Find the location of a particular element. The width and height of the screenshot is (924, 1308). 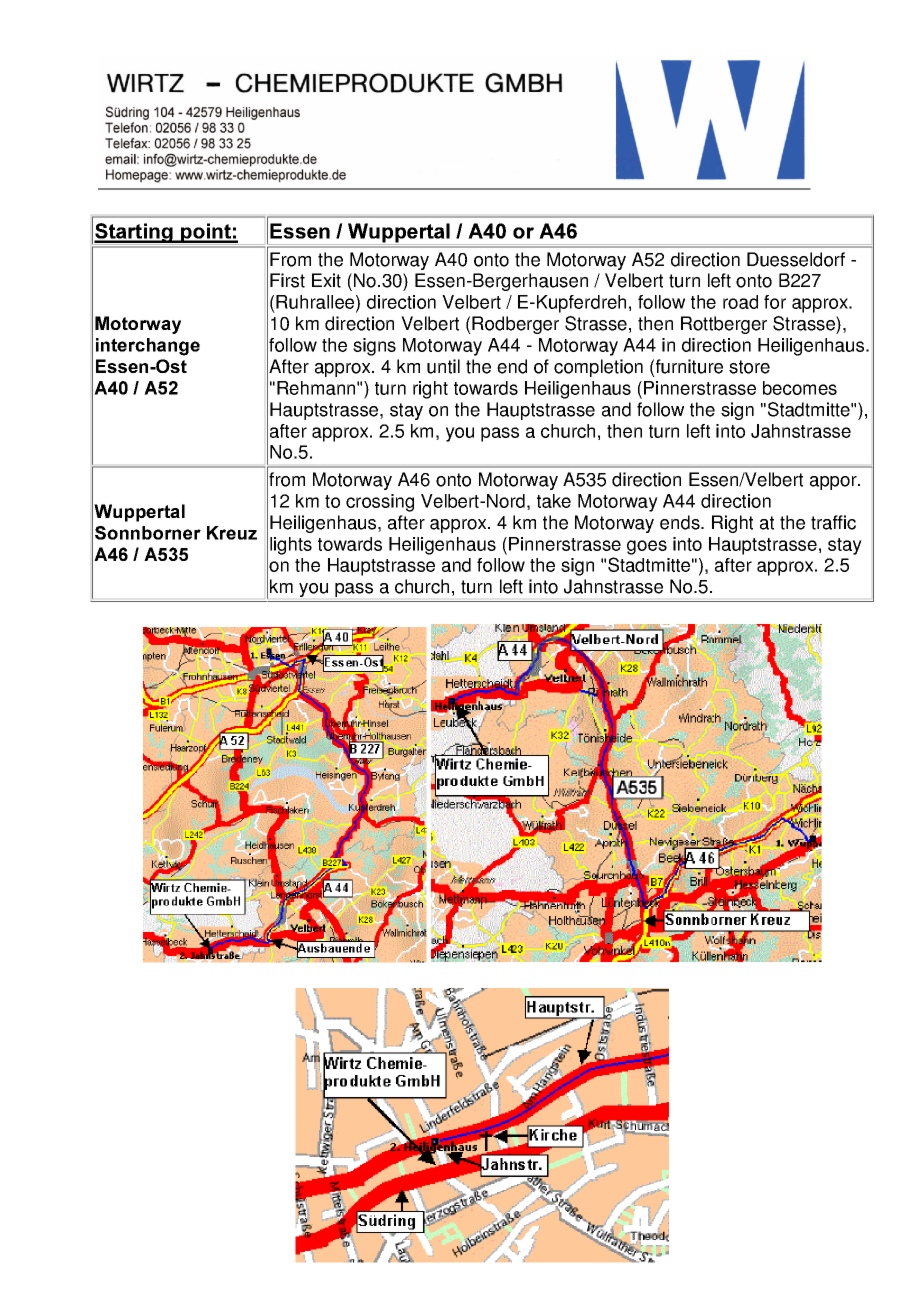

road is located at coordinates (740, 302).
